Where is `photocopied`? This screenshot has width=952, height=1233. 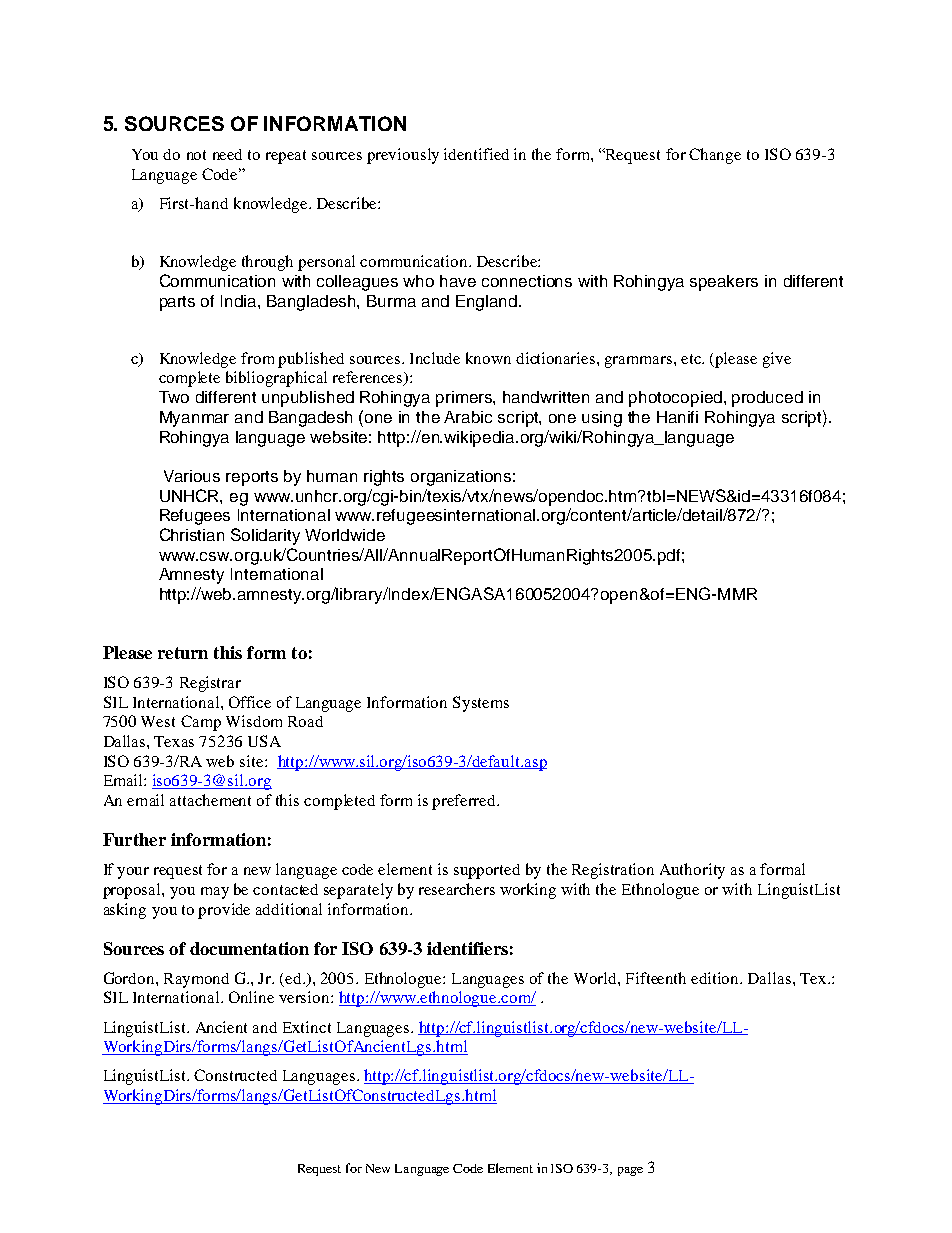 photocopied is located at coordinates (675, 399).
